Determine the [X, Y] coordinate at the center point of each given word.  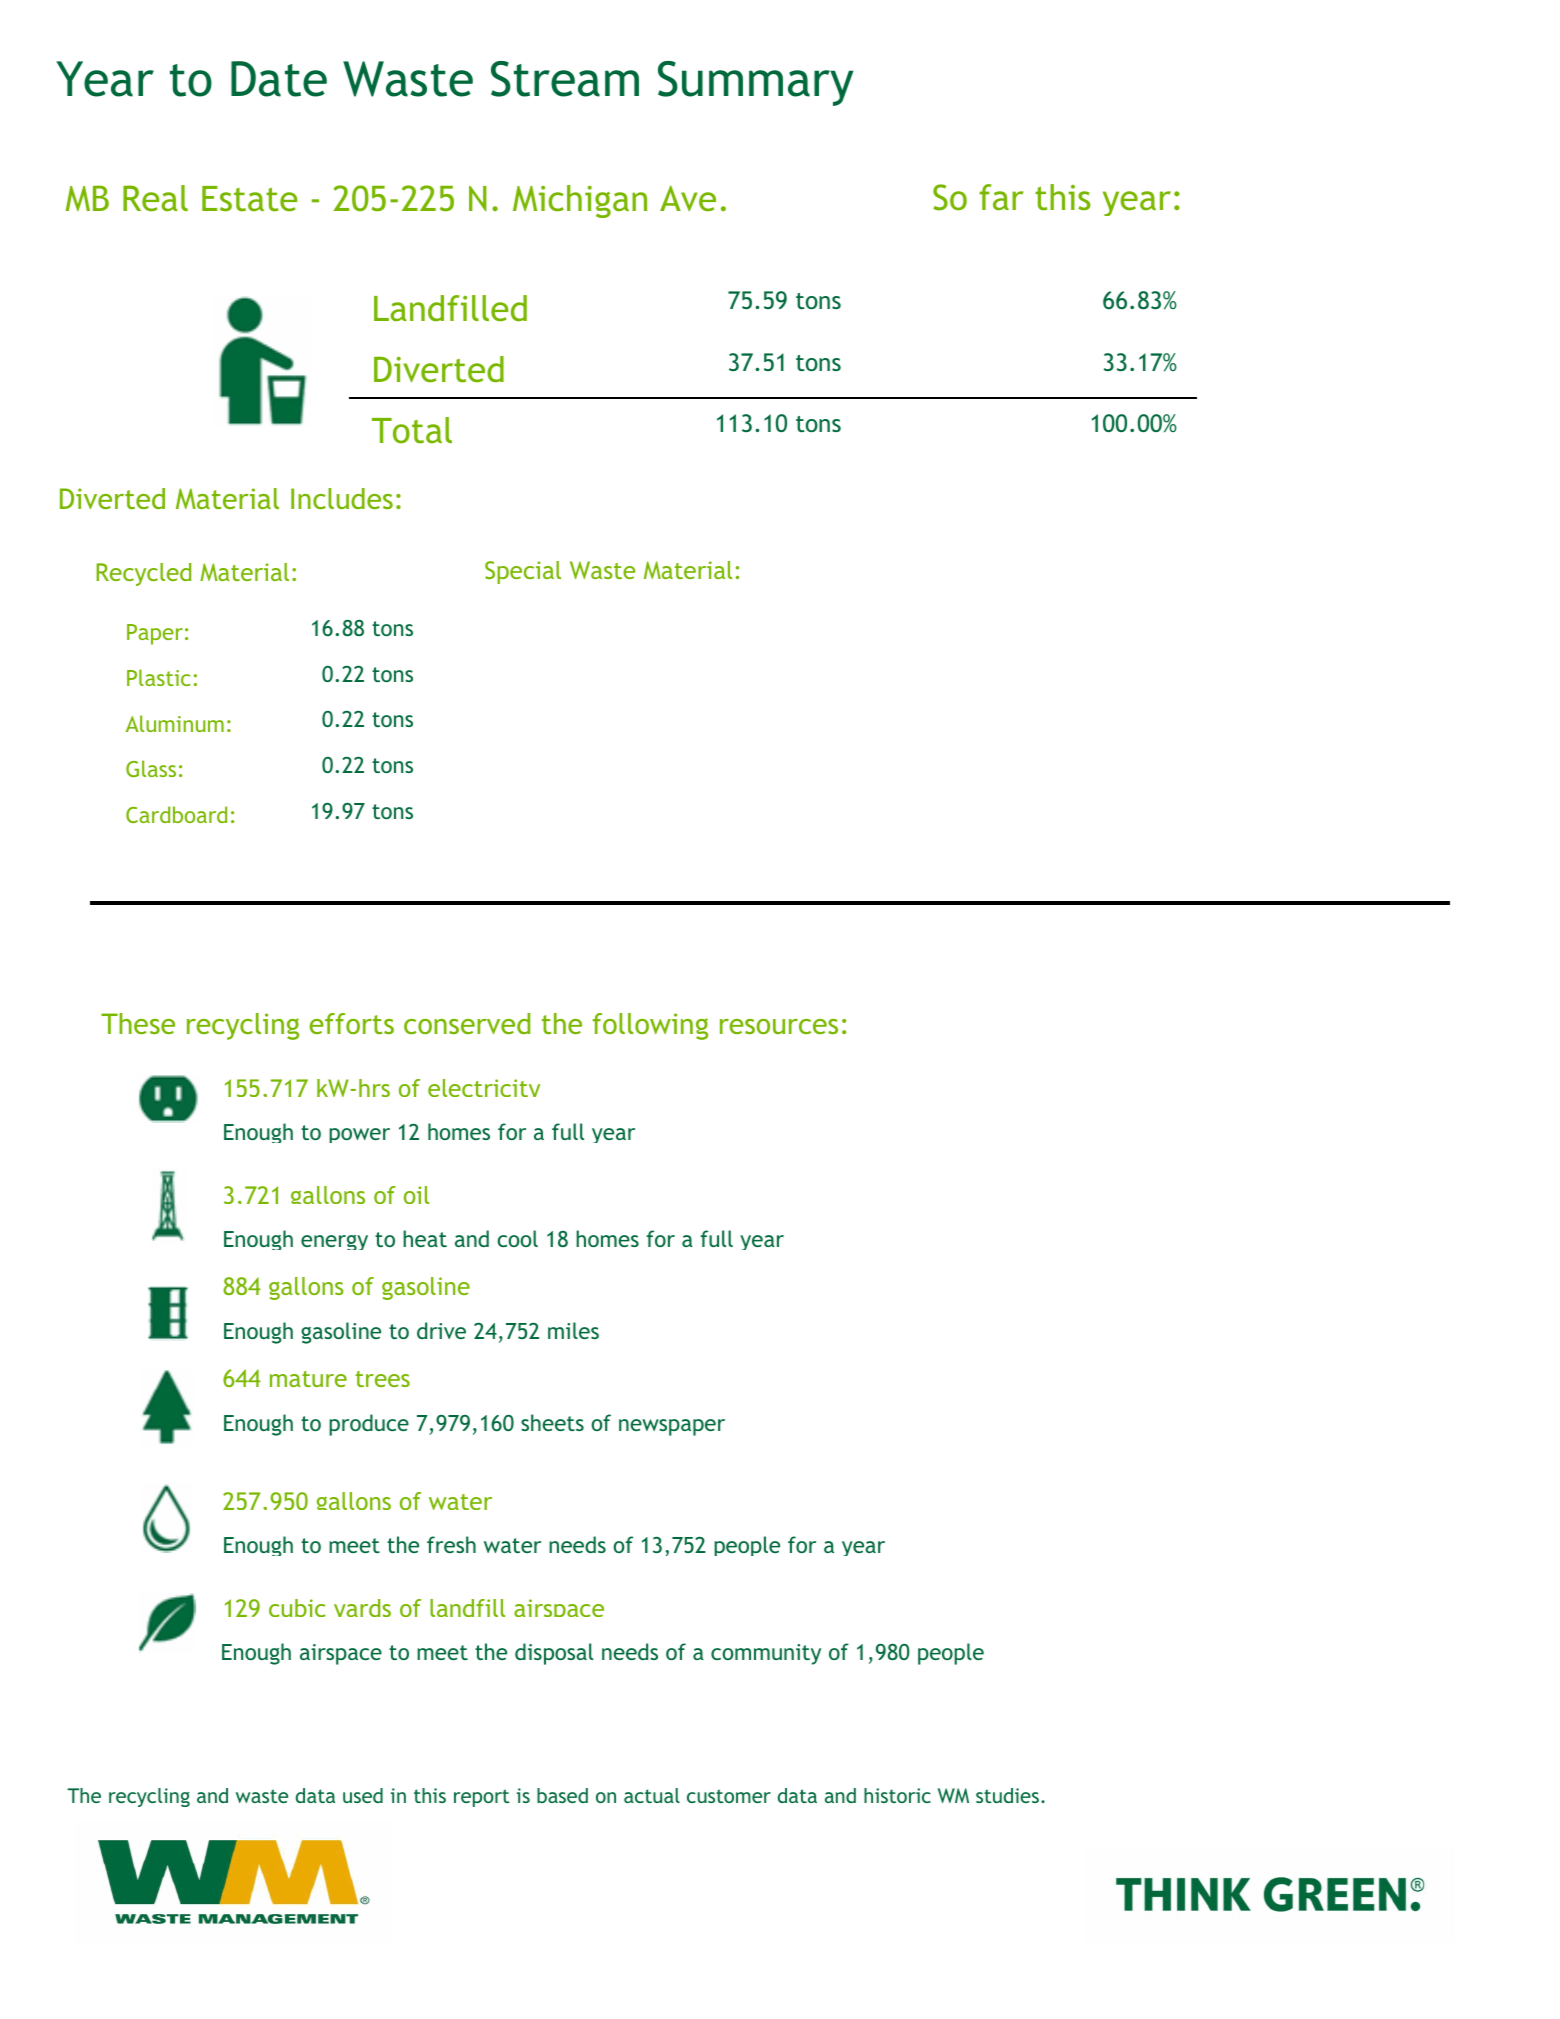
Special [523, 572]
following [650, 1026]
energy [334, 1242]
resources [779, 1026]
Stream [565, 79]
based [562, 1795]
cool [517, 1238]
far [1001, 197]
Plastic [158, 677]
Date [279, 79]
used [363, 1795]
